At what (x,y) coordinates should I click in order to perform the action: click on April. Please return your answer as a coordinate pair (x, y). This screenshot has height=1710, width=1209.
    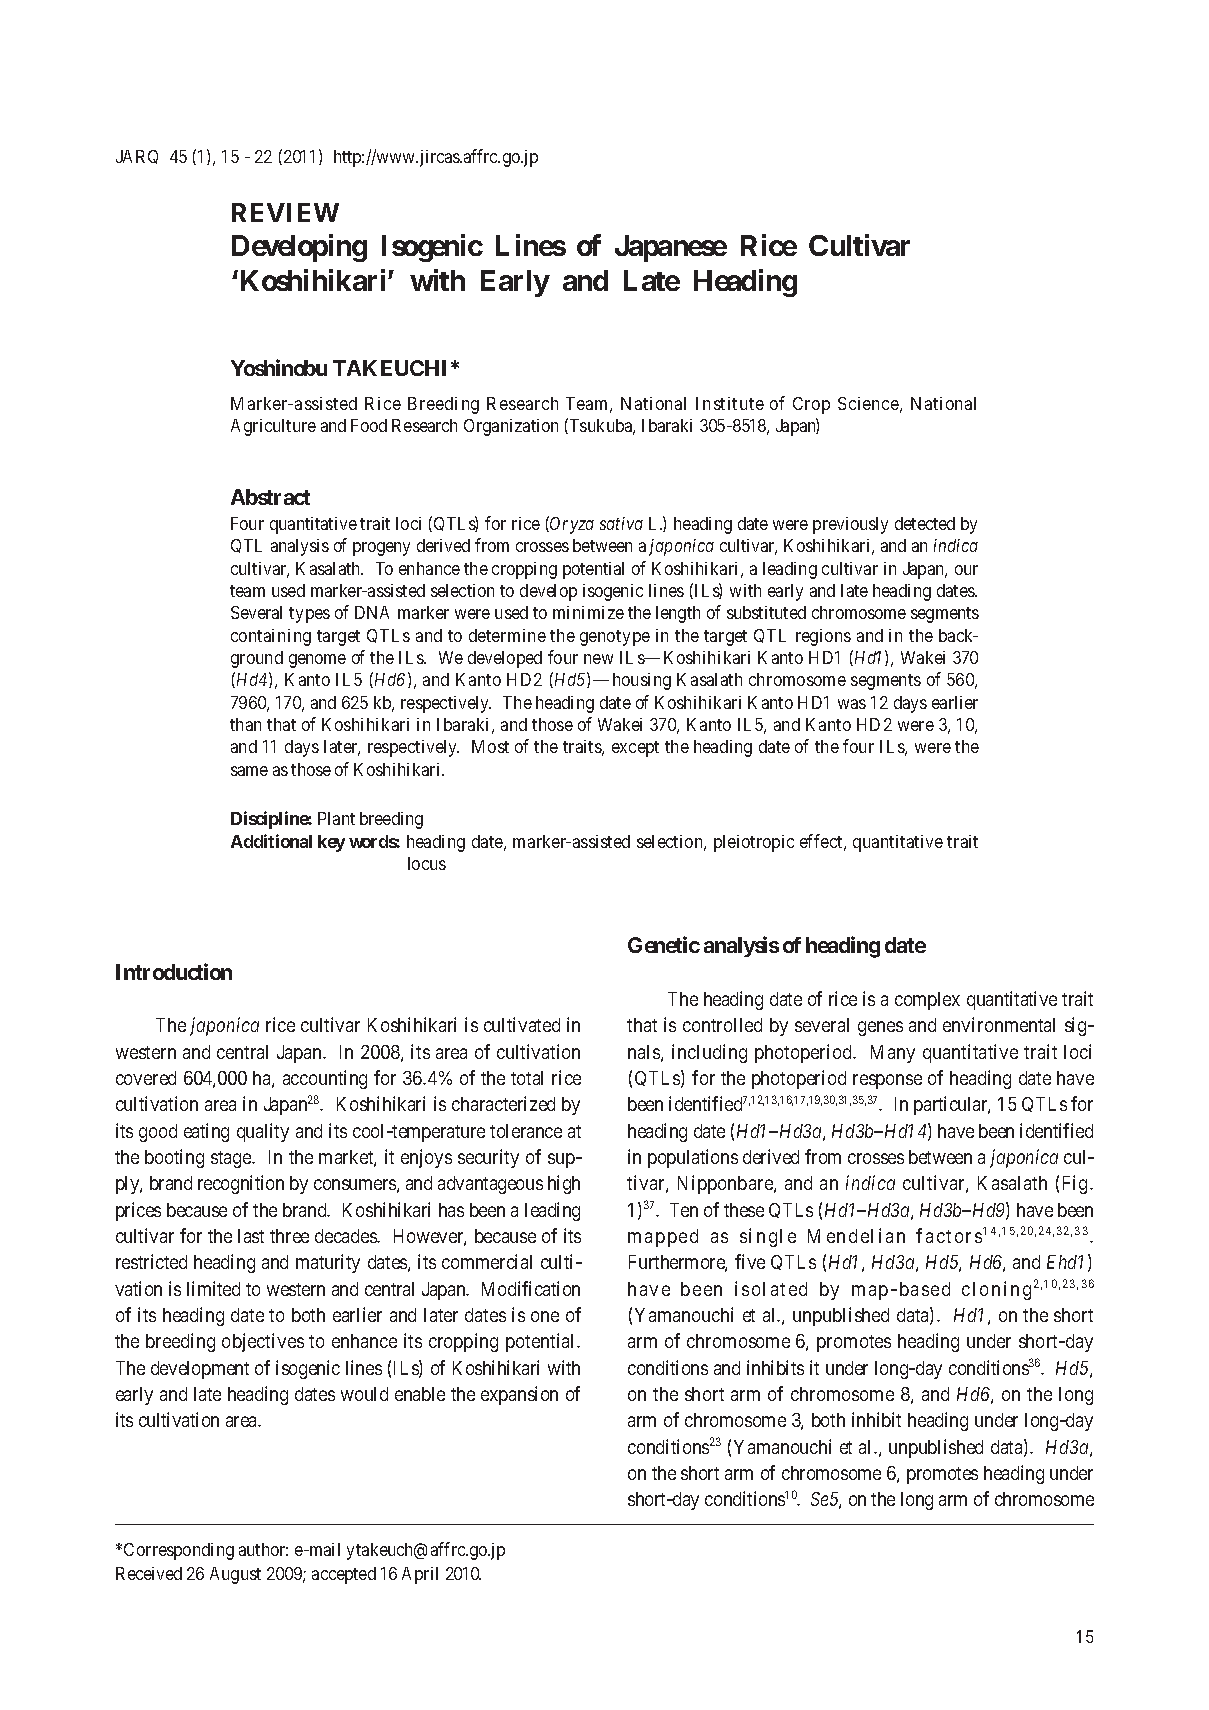
    Looking at the image, I should click on (420, 1575).
